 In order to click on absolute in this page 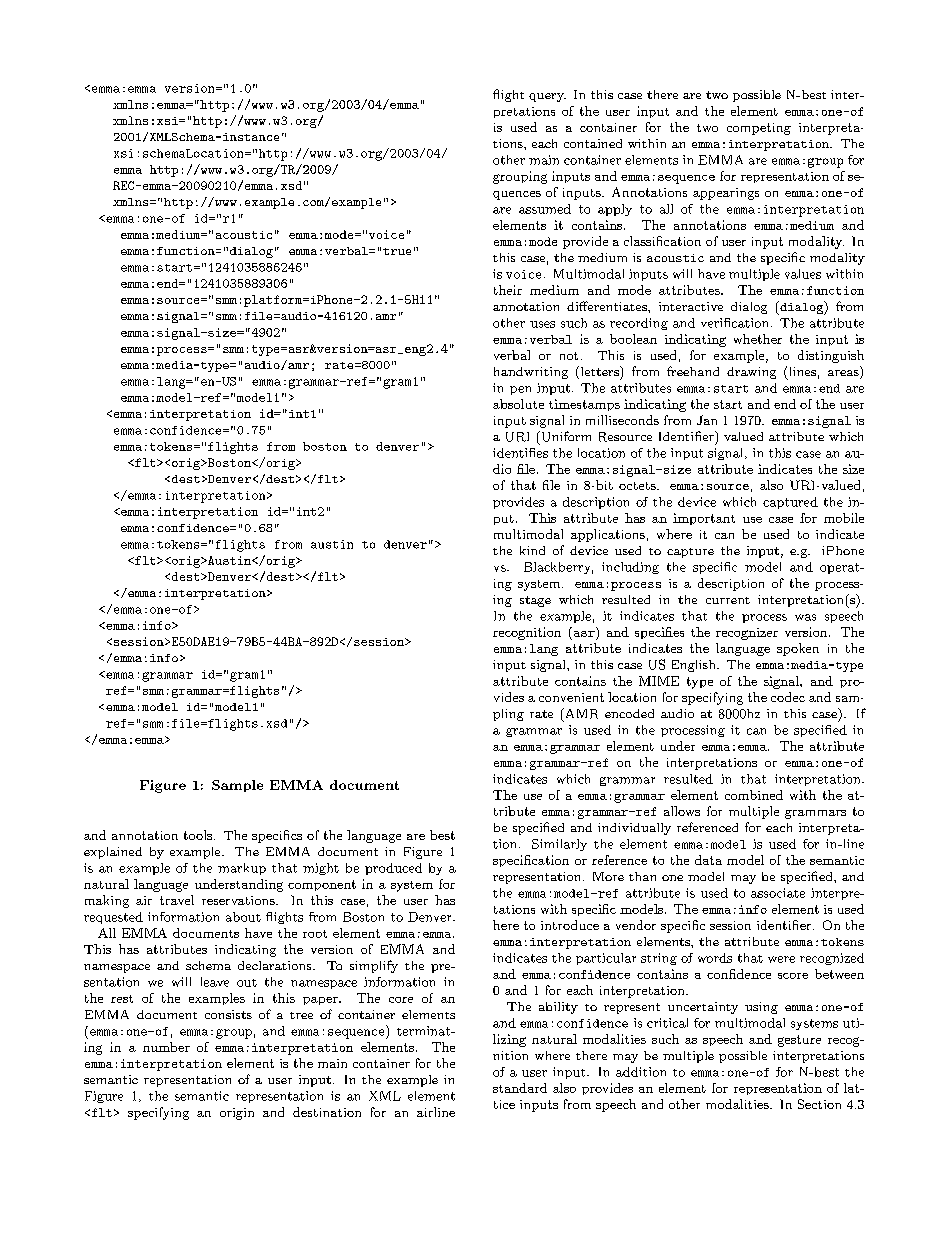, I will do `click(518, 404)`.
